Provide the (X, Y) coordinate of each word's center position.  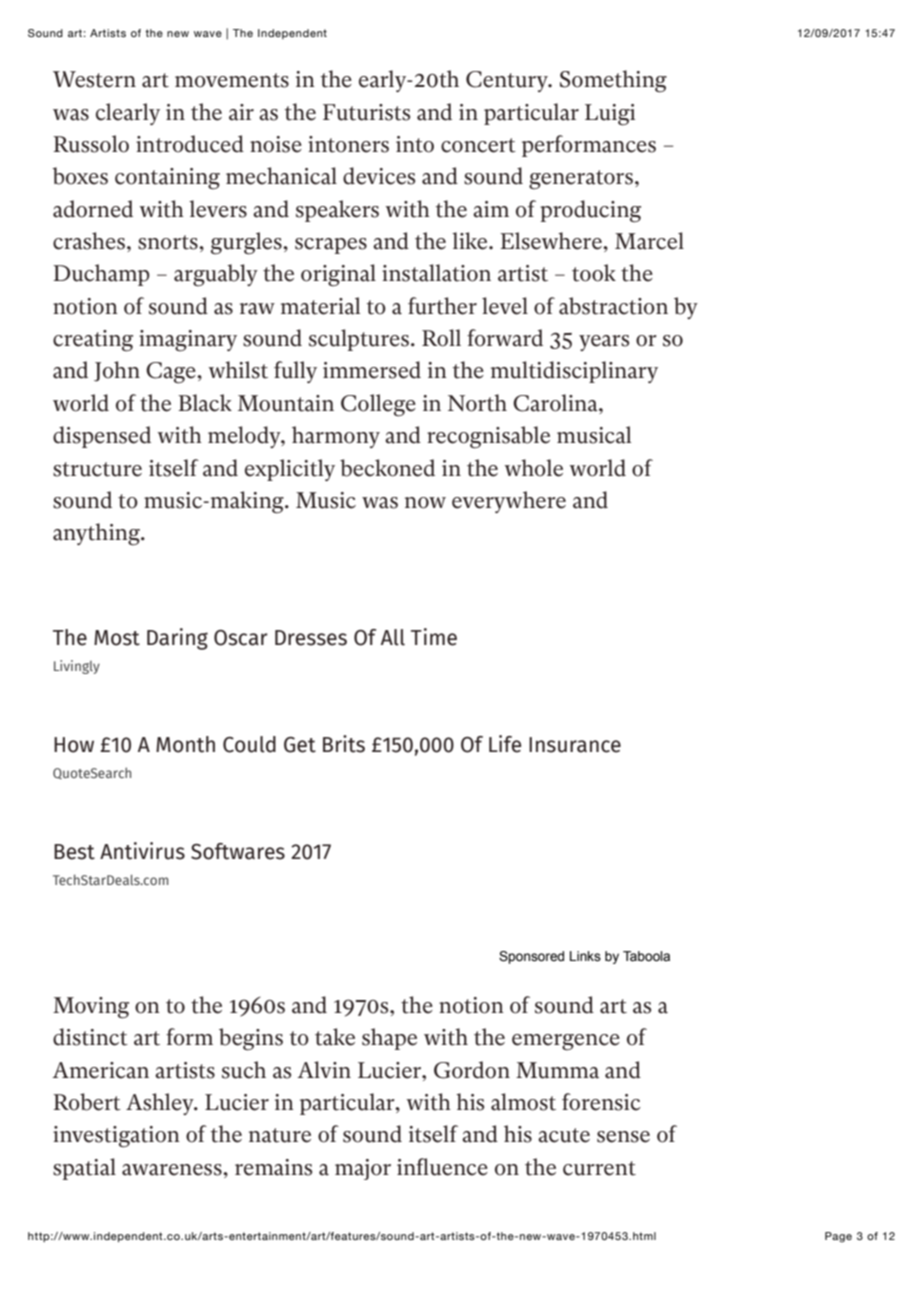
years (604, 343)
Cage (172, 373)
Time (434, 637)
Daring (177, 639)
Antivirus (142, 851)
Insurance (575, 745)
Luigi (610, 115)
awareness (173, 1170)
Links (585, 956)
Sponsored (531, 957)
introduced (190, 144)
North (477, 403)
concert (478, 145)
